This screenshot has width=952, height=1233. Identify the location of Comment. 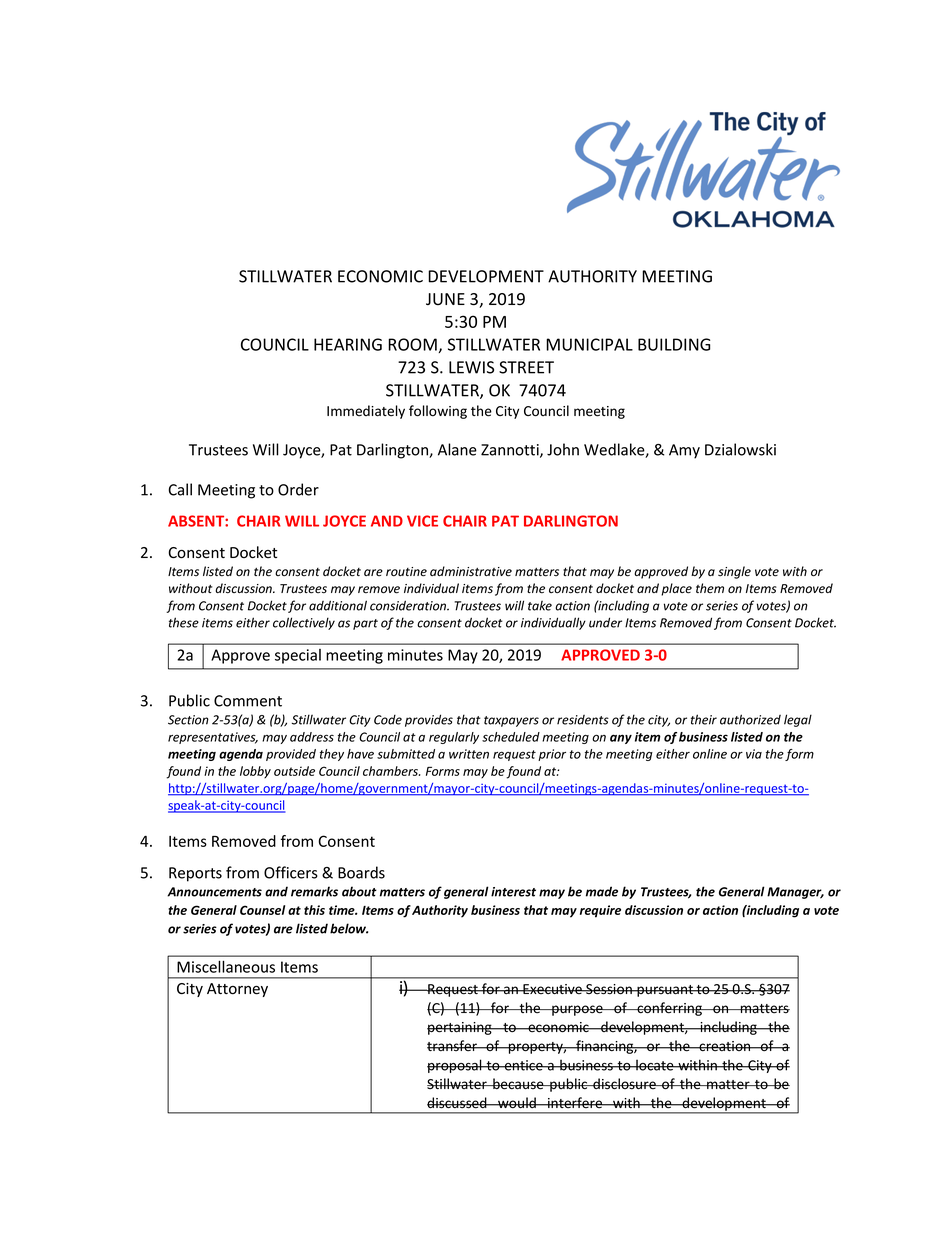
(248, 701).
